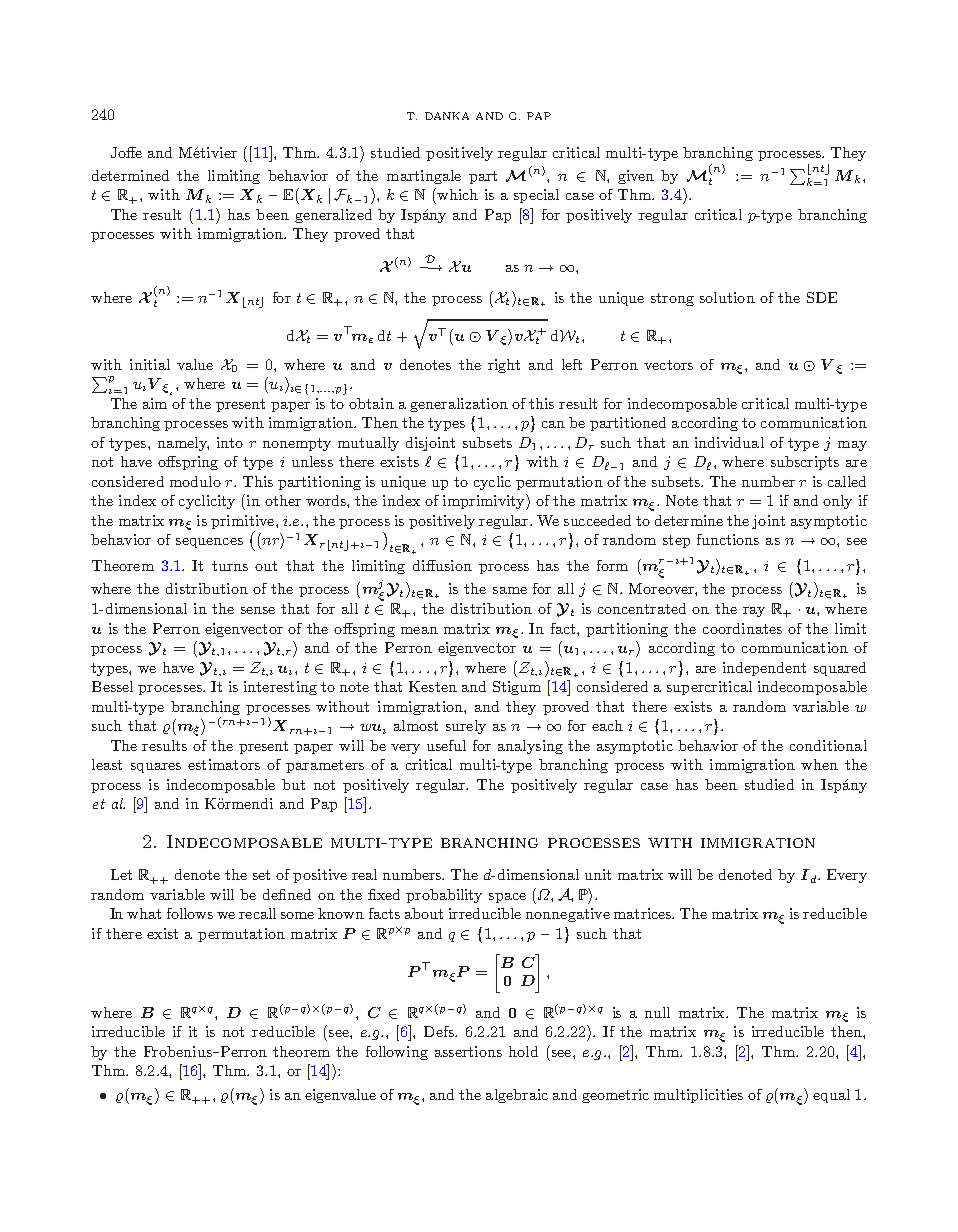 This screenshot has width=958, height=1232. Describe the element at coordinates (333, 216) in the screenshot. I see `generalized` at that location.
